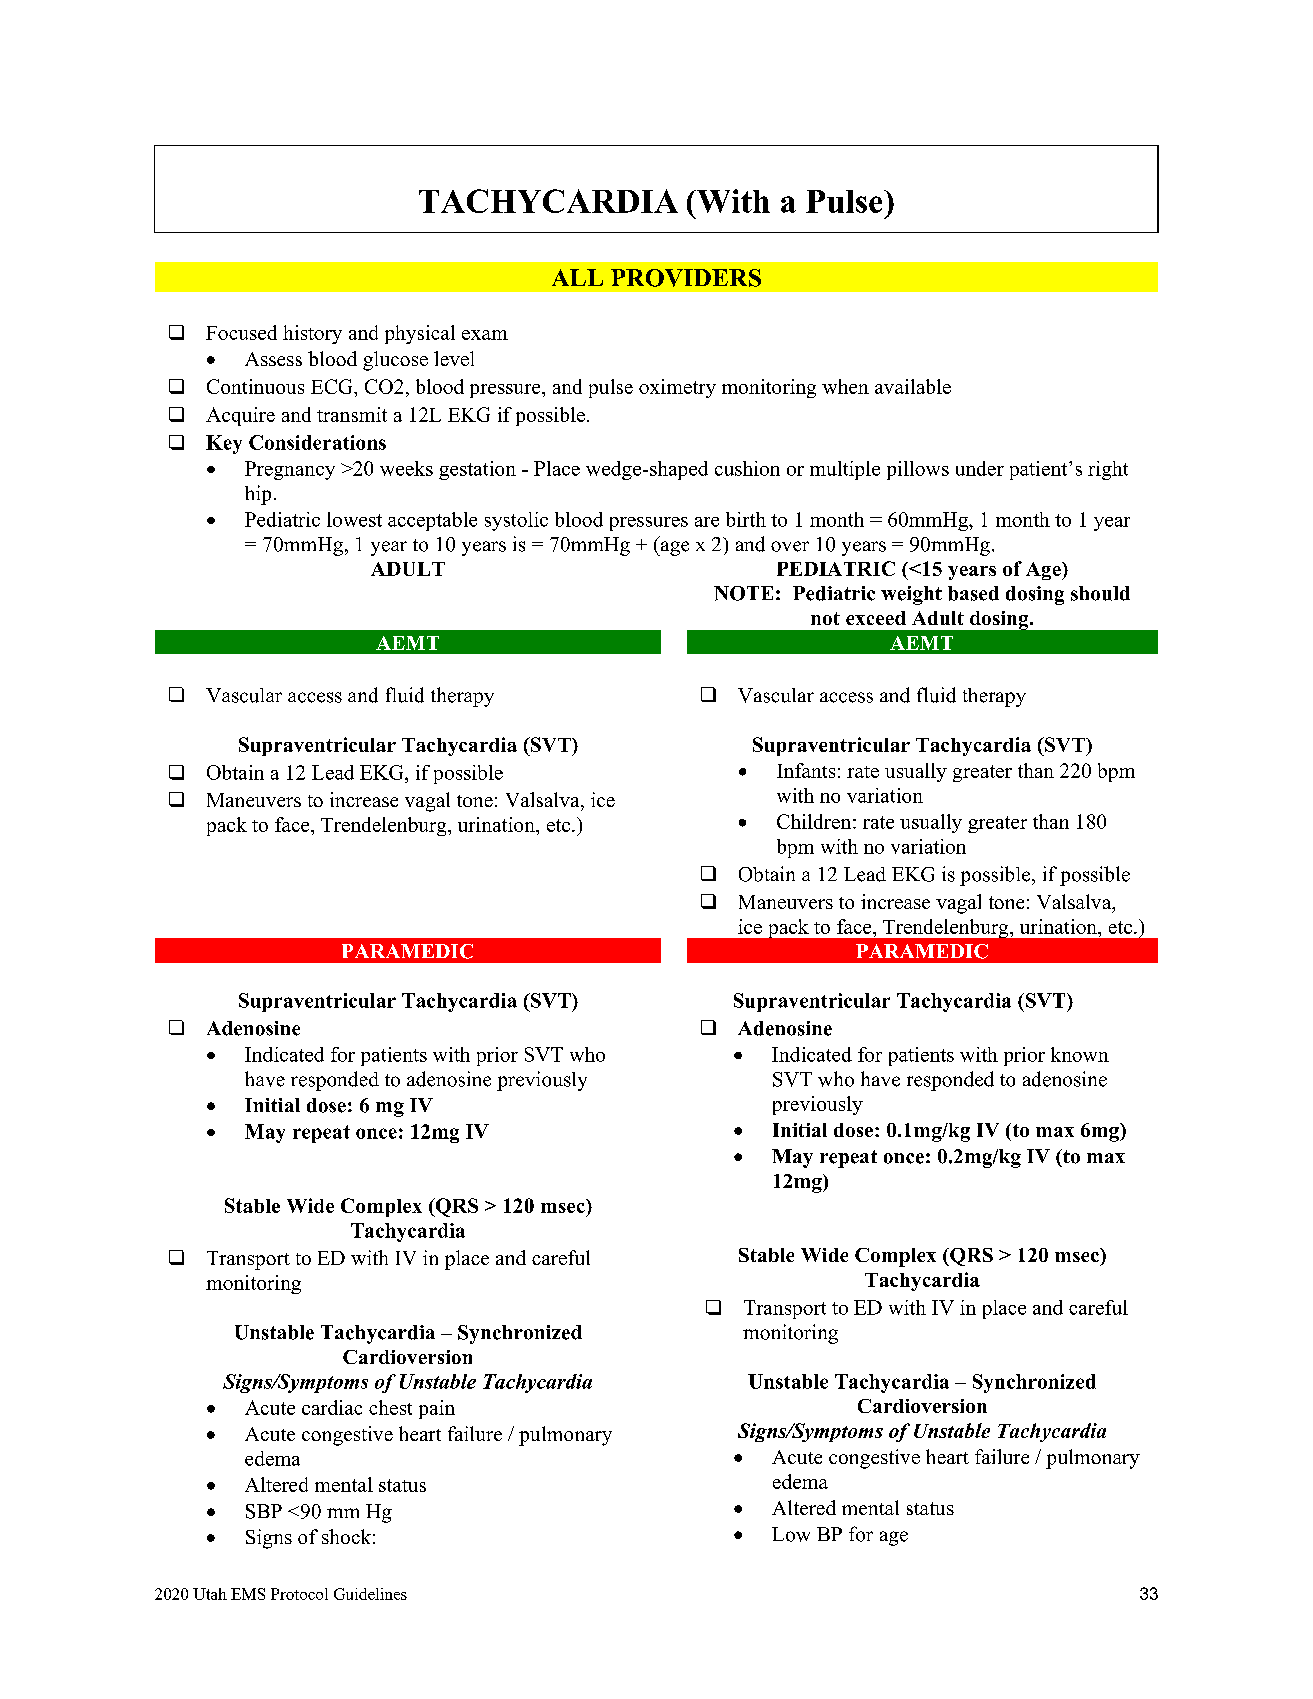 The width and height of the page is (1313, 1699). Describe the element at coordinates (390, 1407) in the page. I see `chest` at that location.
